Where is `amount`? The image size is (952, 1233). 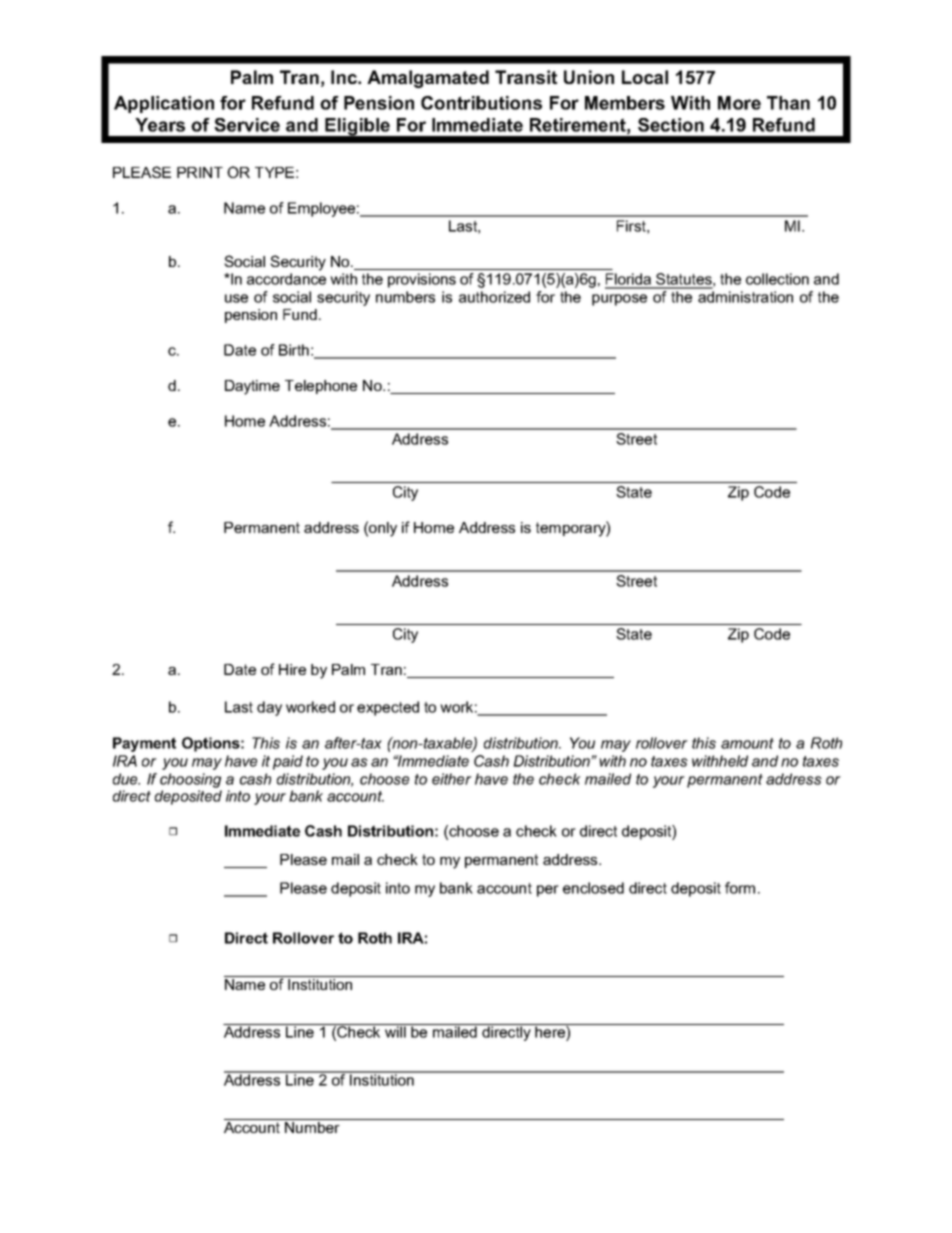
amount is located at coordinates (747, 743).
